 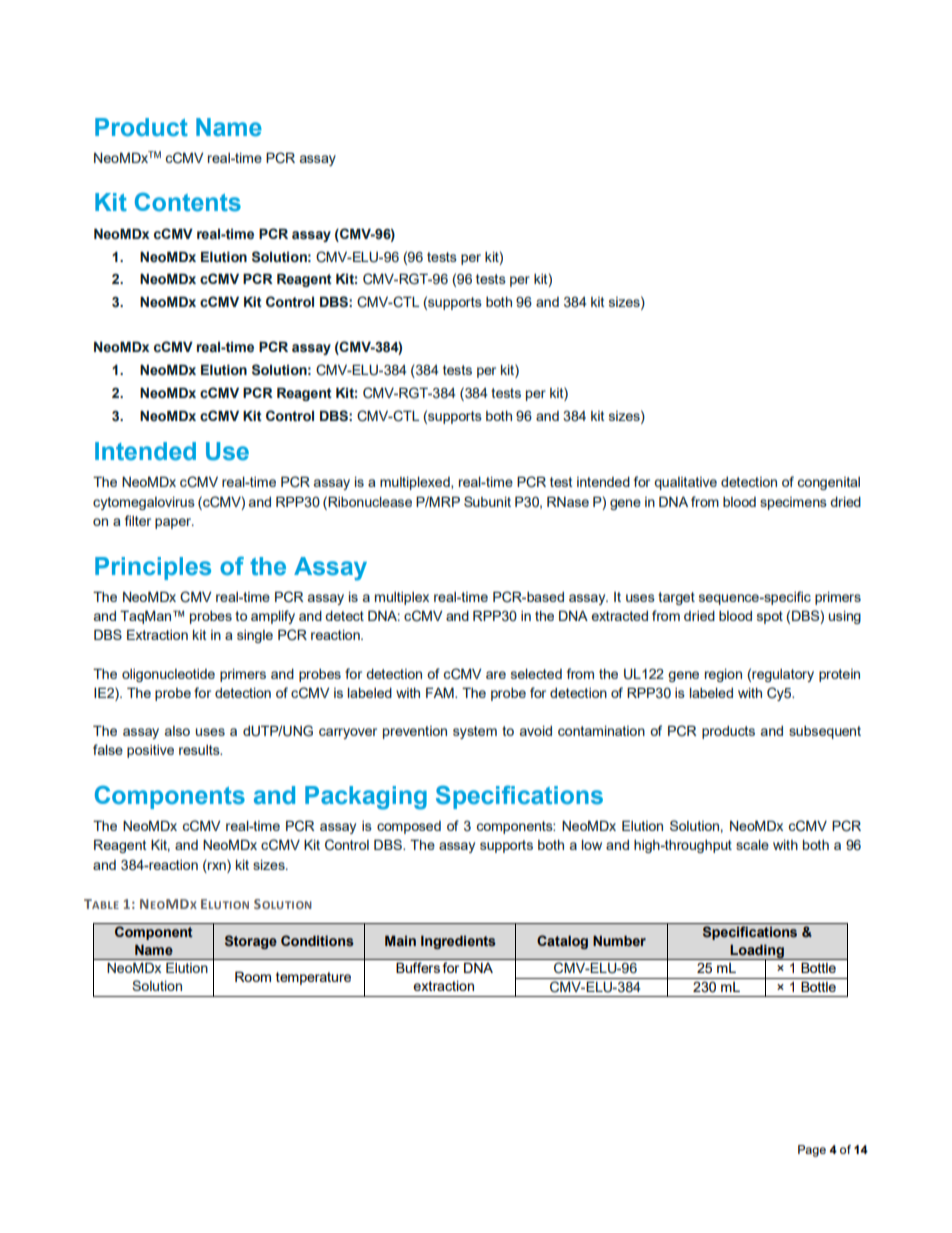 I want to click on Storage, so click(x=251, y=942).
